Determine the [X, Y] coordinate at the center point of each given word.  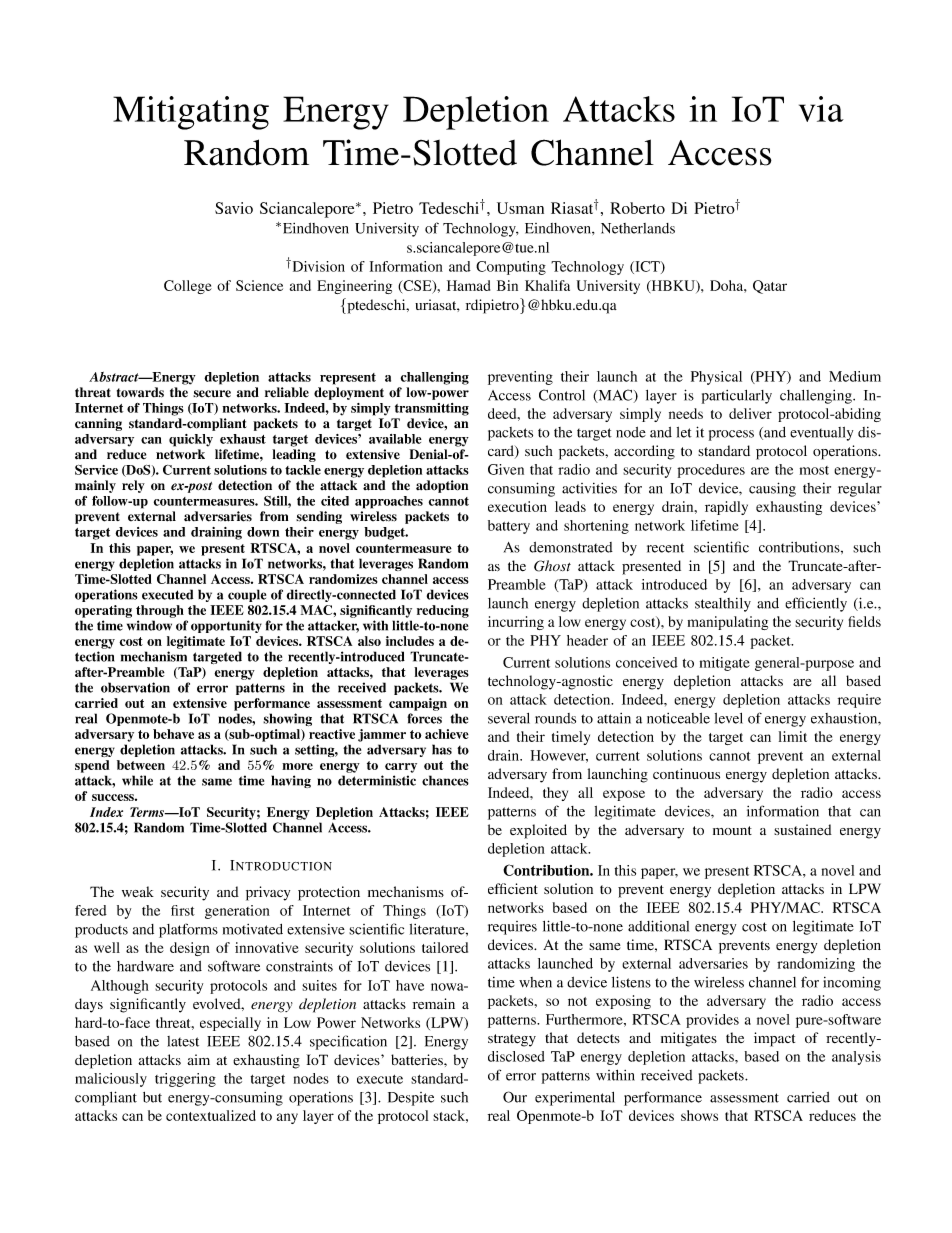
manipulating [728, 623]
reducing [443, 611]
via [821, 109]
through [160, 611]
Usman [520, 208]
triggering [185, 1080]
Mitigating [191, 113]
